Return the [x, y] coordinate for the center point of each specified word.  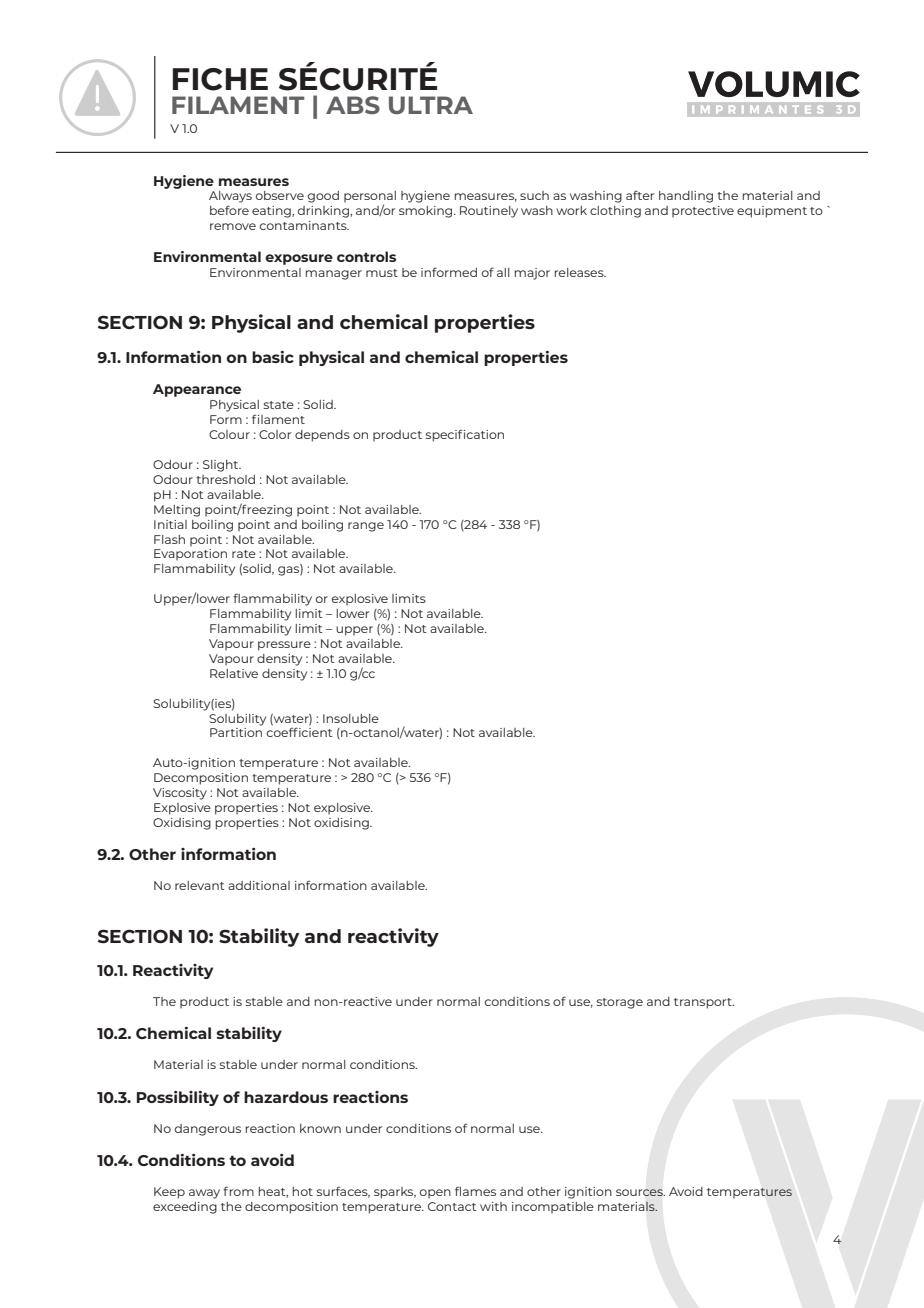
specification [465, 436]
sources [640, 1192]
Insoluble [351, 718]
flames [475, 1191]
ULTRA [431, 105]
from [238, 1191]
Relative [234, 673]
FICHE [220, 79]
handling [686, 197]
